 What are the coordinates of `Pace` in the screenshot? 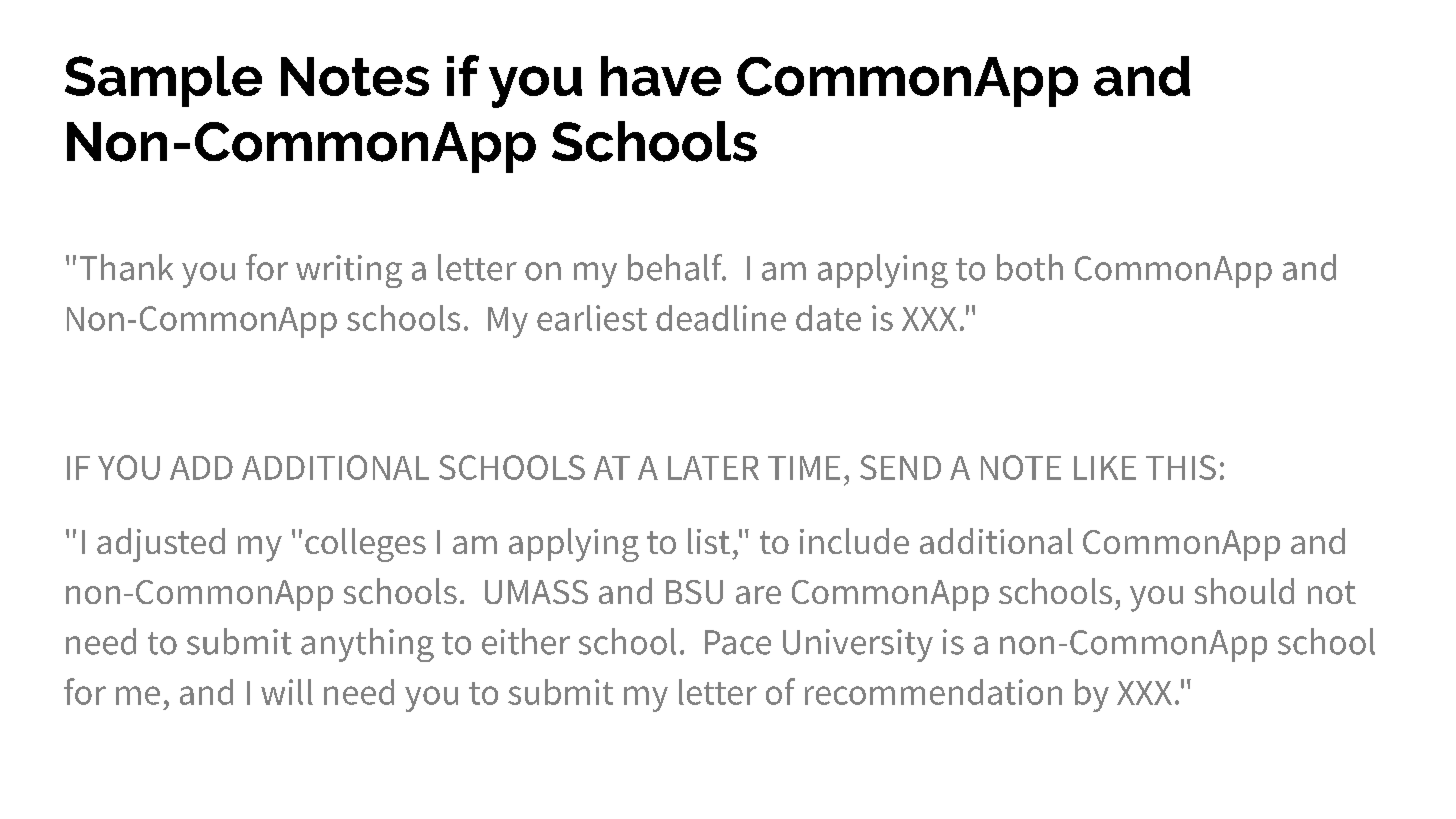 It's located at (738, 642).
